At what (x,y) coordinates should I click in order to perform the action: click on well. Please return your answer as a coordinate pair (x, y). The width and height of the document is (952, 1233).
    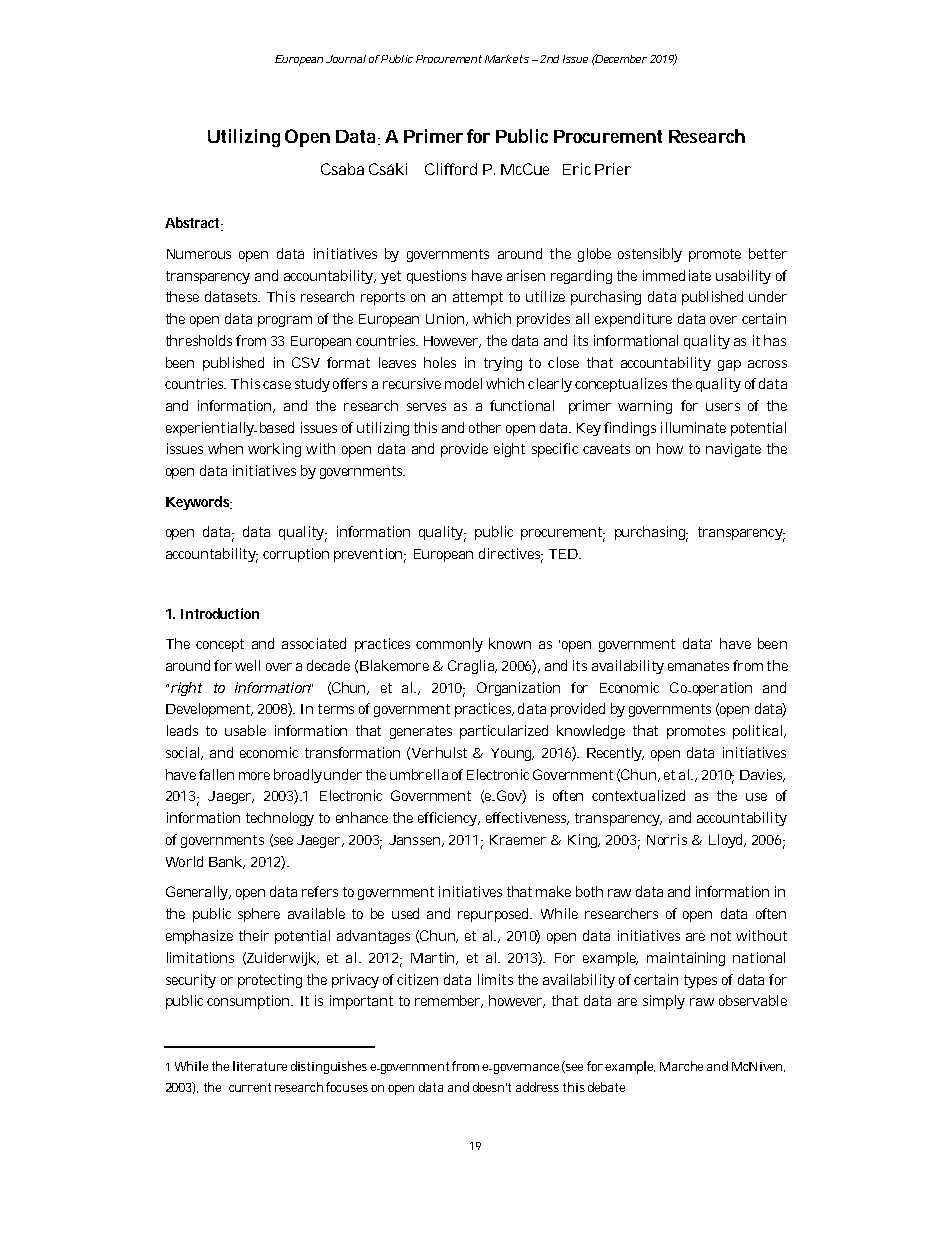
    Looking at the image, I should click on (247, 665).
